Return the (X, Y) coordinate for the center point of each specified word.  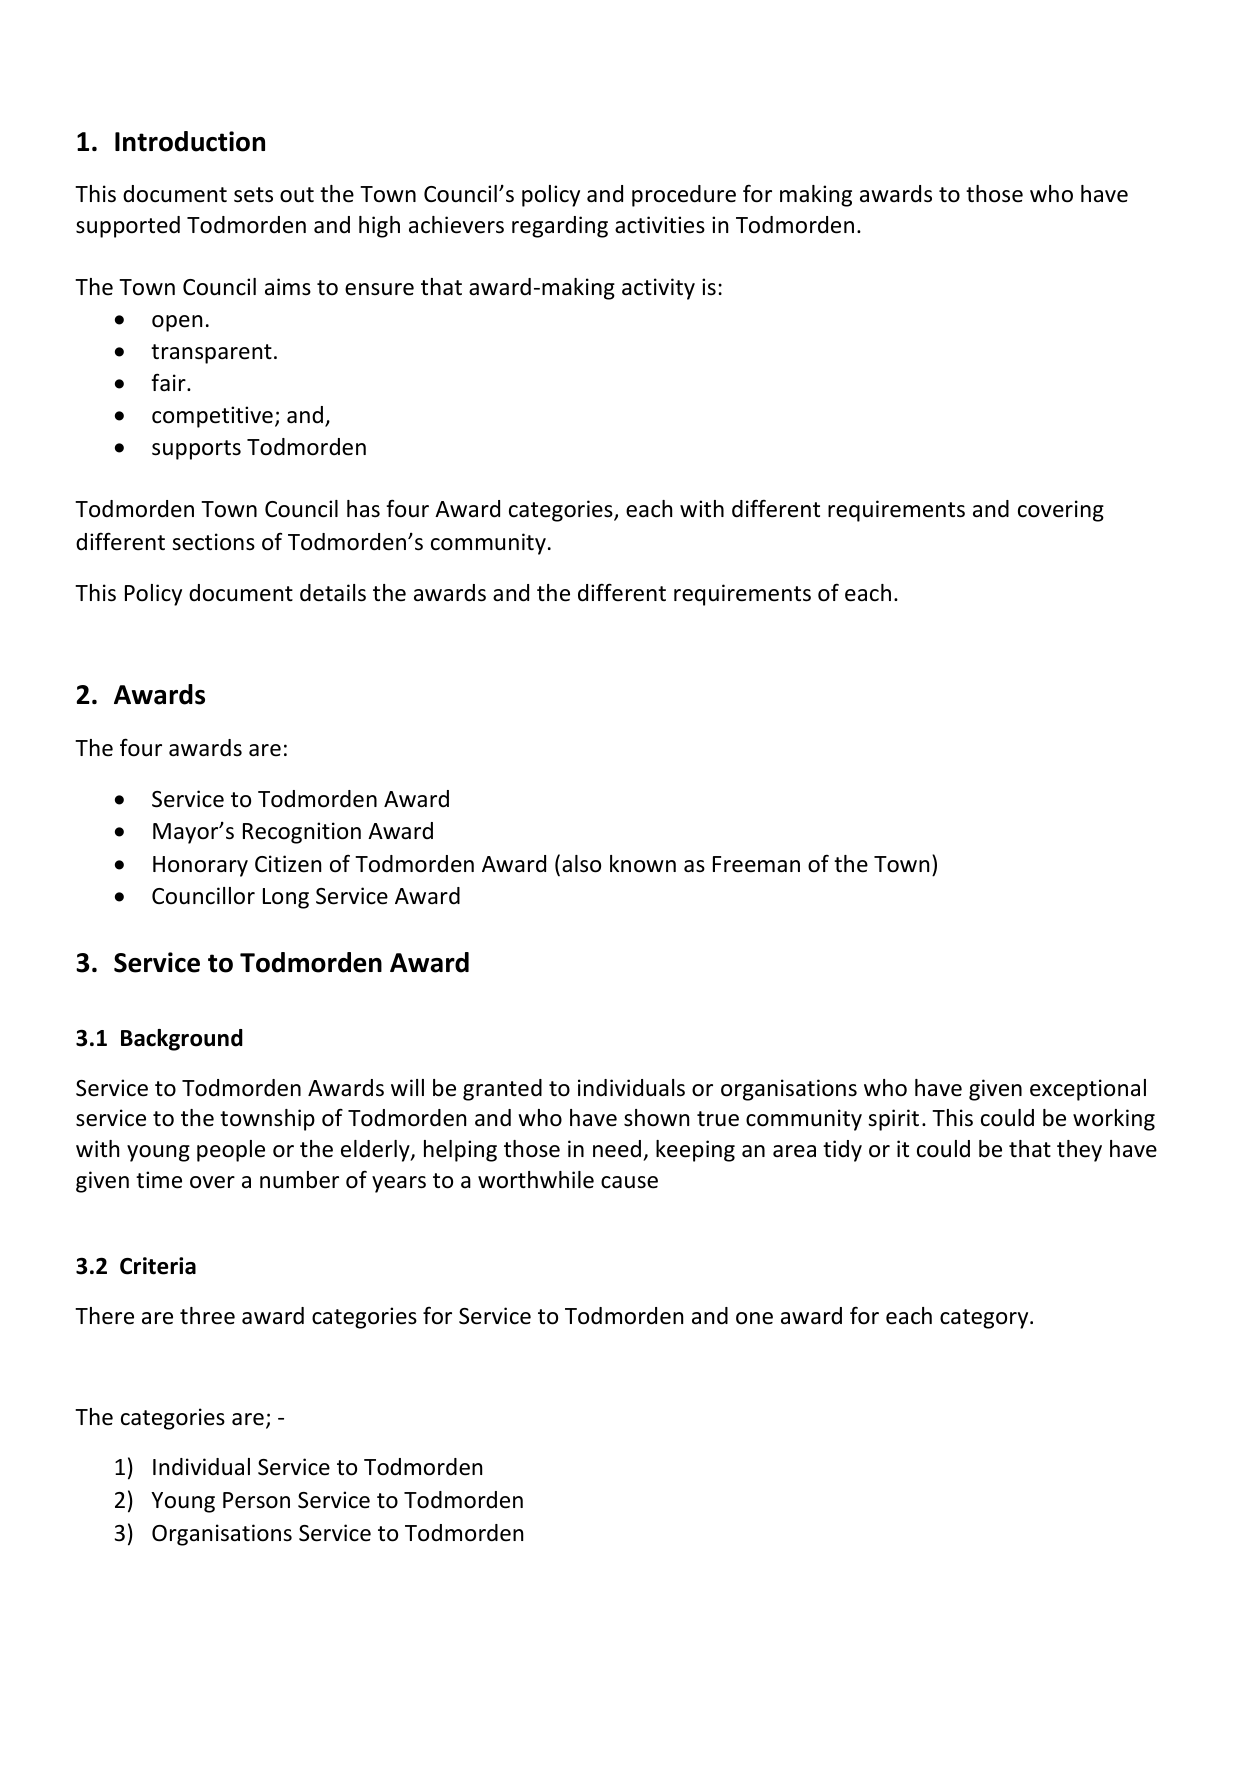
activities (660, 225)
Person (256, 1500)
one (754, 1318)
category (985, 1319)
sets (253, 195)
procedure (684, 196)
